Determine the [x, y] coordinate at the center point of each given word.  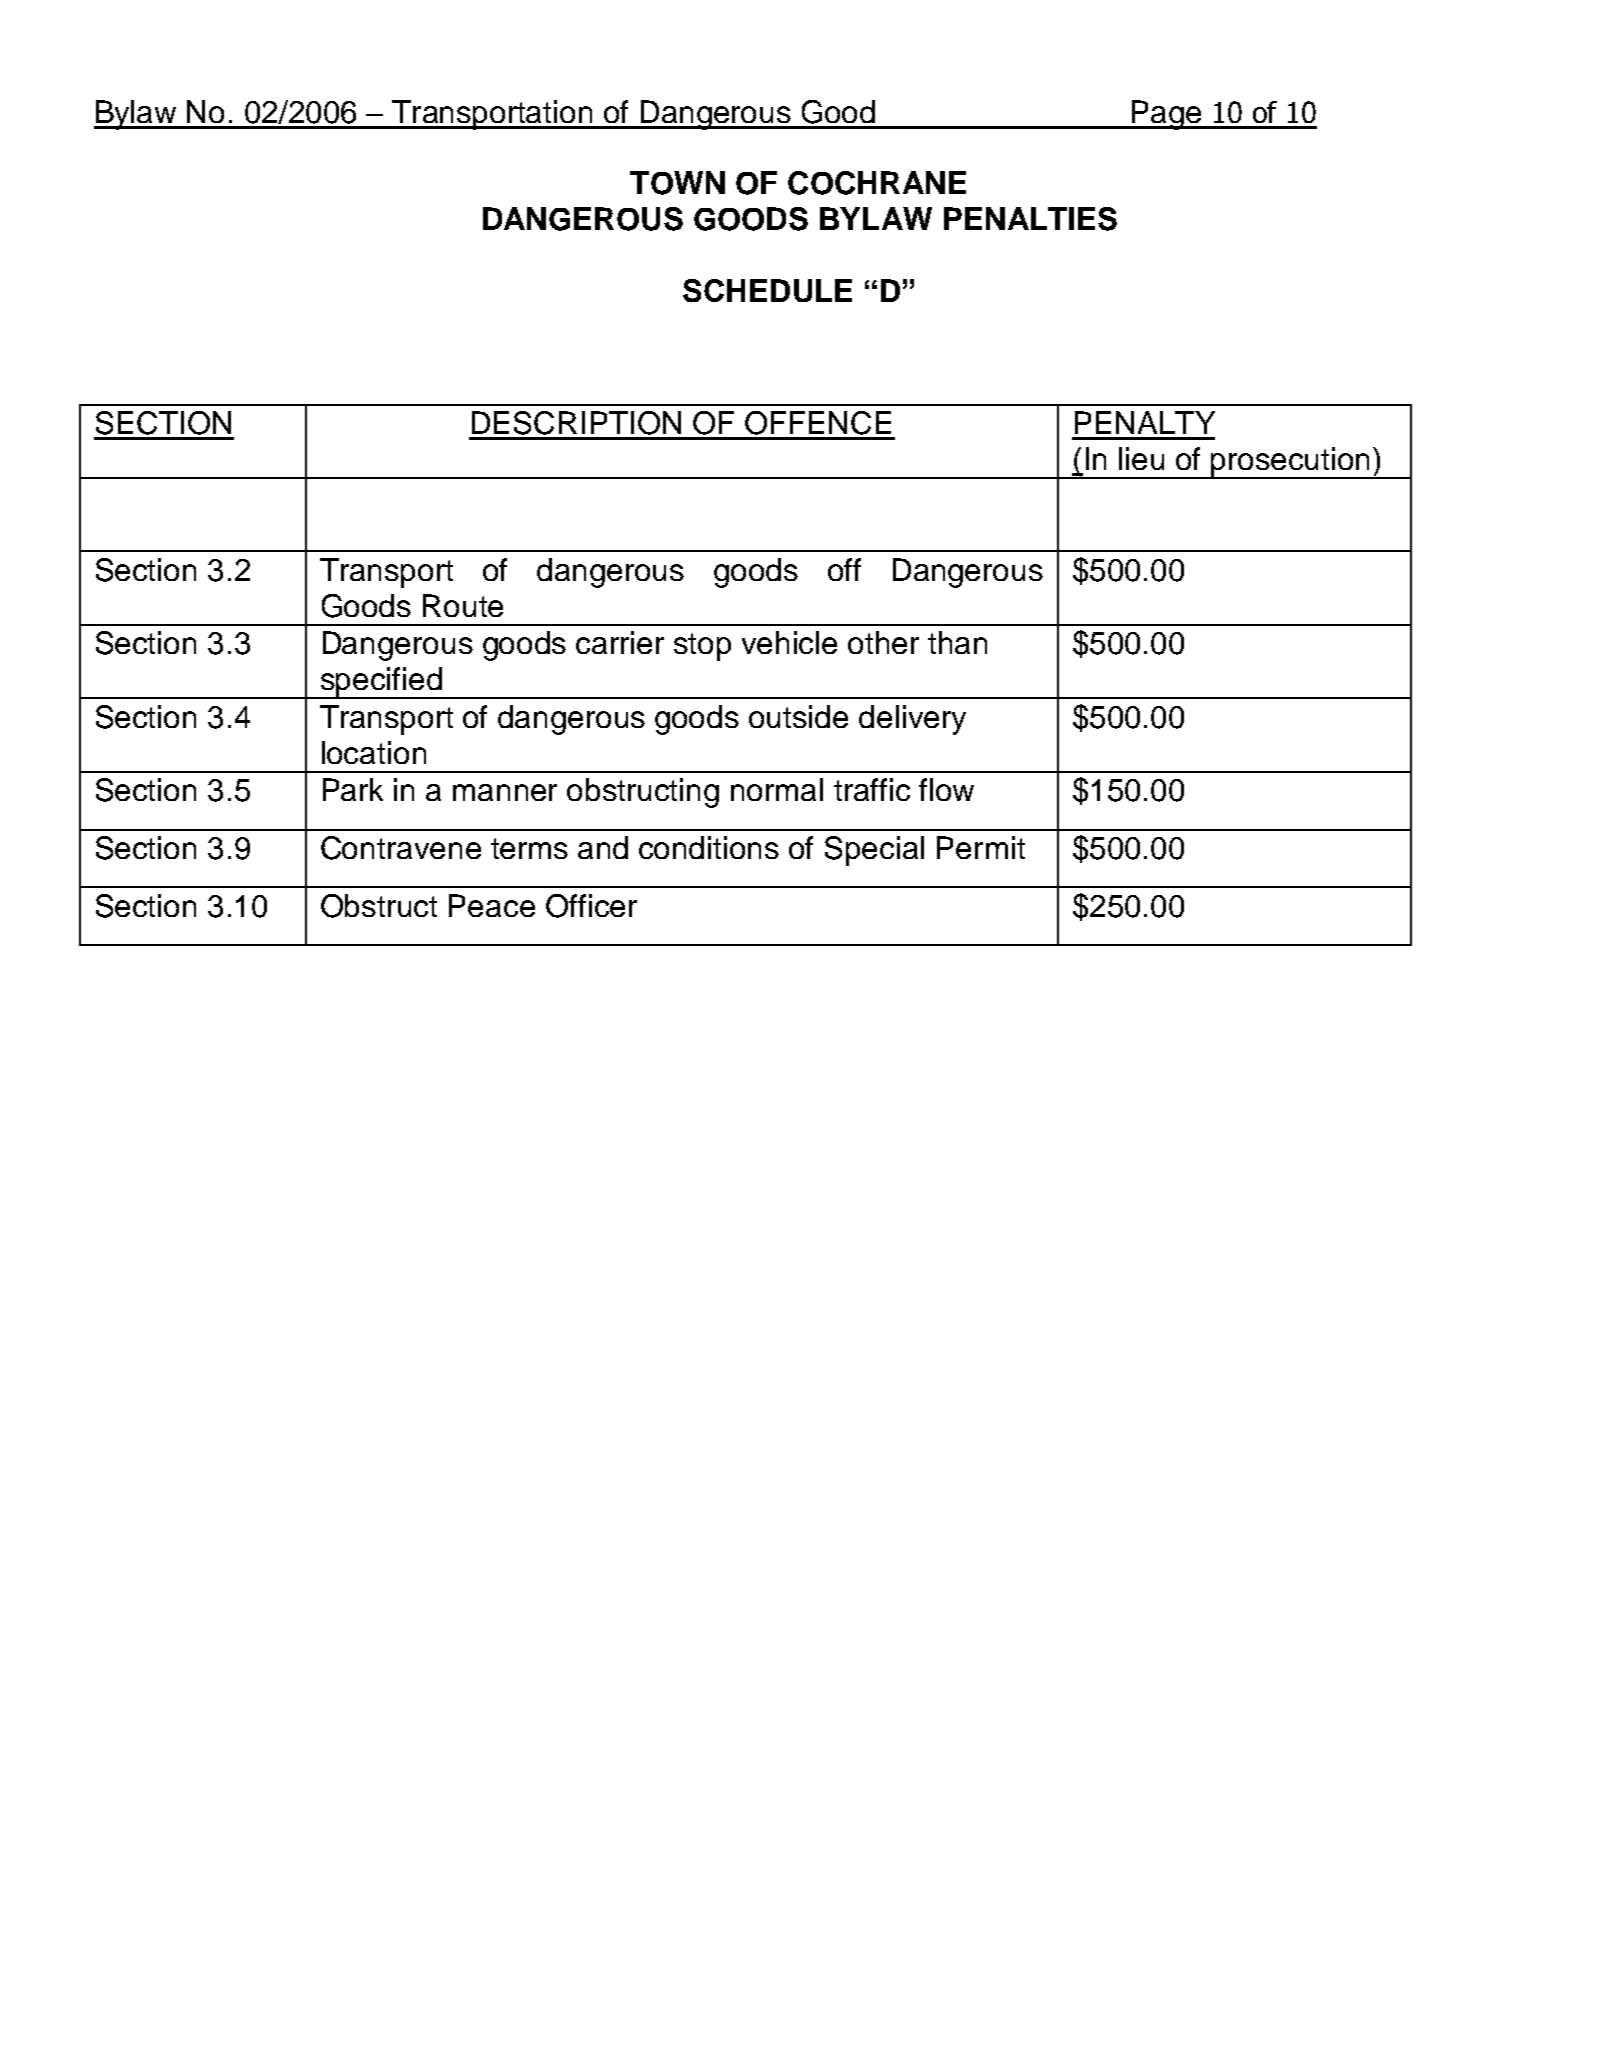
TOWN [677, 183]
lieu [1141, 458]
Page [1166, 115]
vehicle [789, 642]
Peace [492, 905]
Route [463, 605]
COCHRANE [877, 183]
